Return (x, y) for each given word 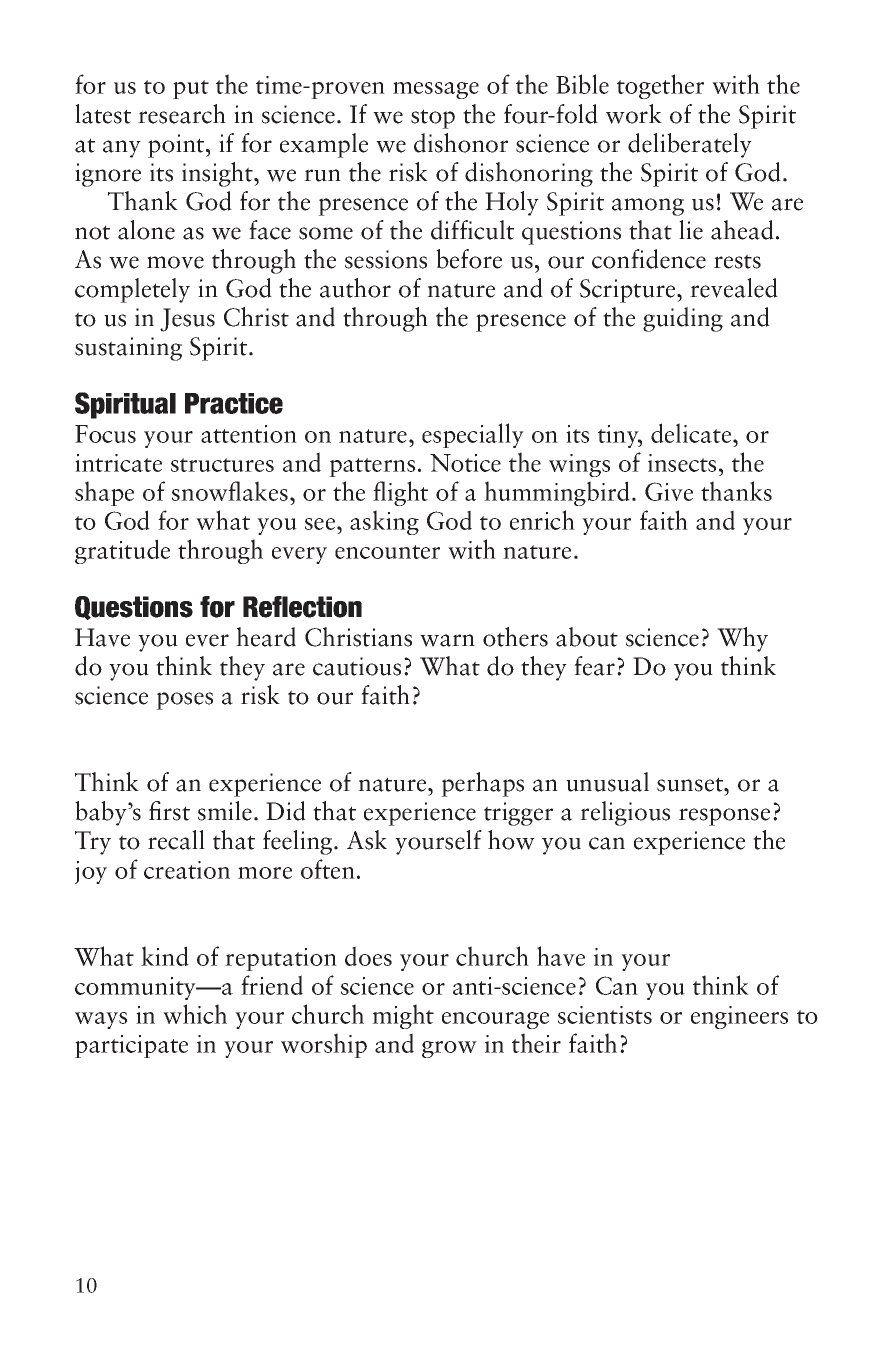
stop (433, 119)
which (195, 1014)
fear (594, 666)
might (403, 1016)
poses (184, 701)
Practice (234, 403)
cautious (357, 666)
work (634, 114)
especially (473, 435)
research (182, 114)
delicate (692, 433)
